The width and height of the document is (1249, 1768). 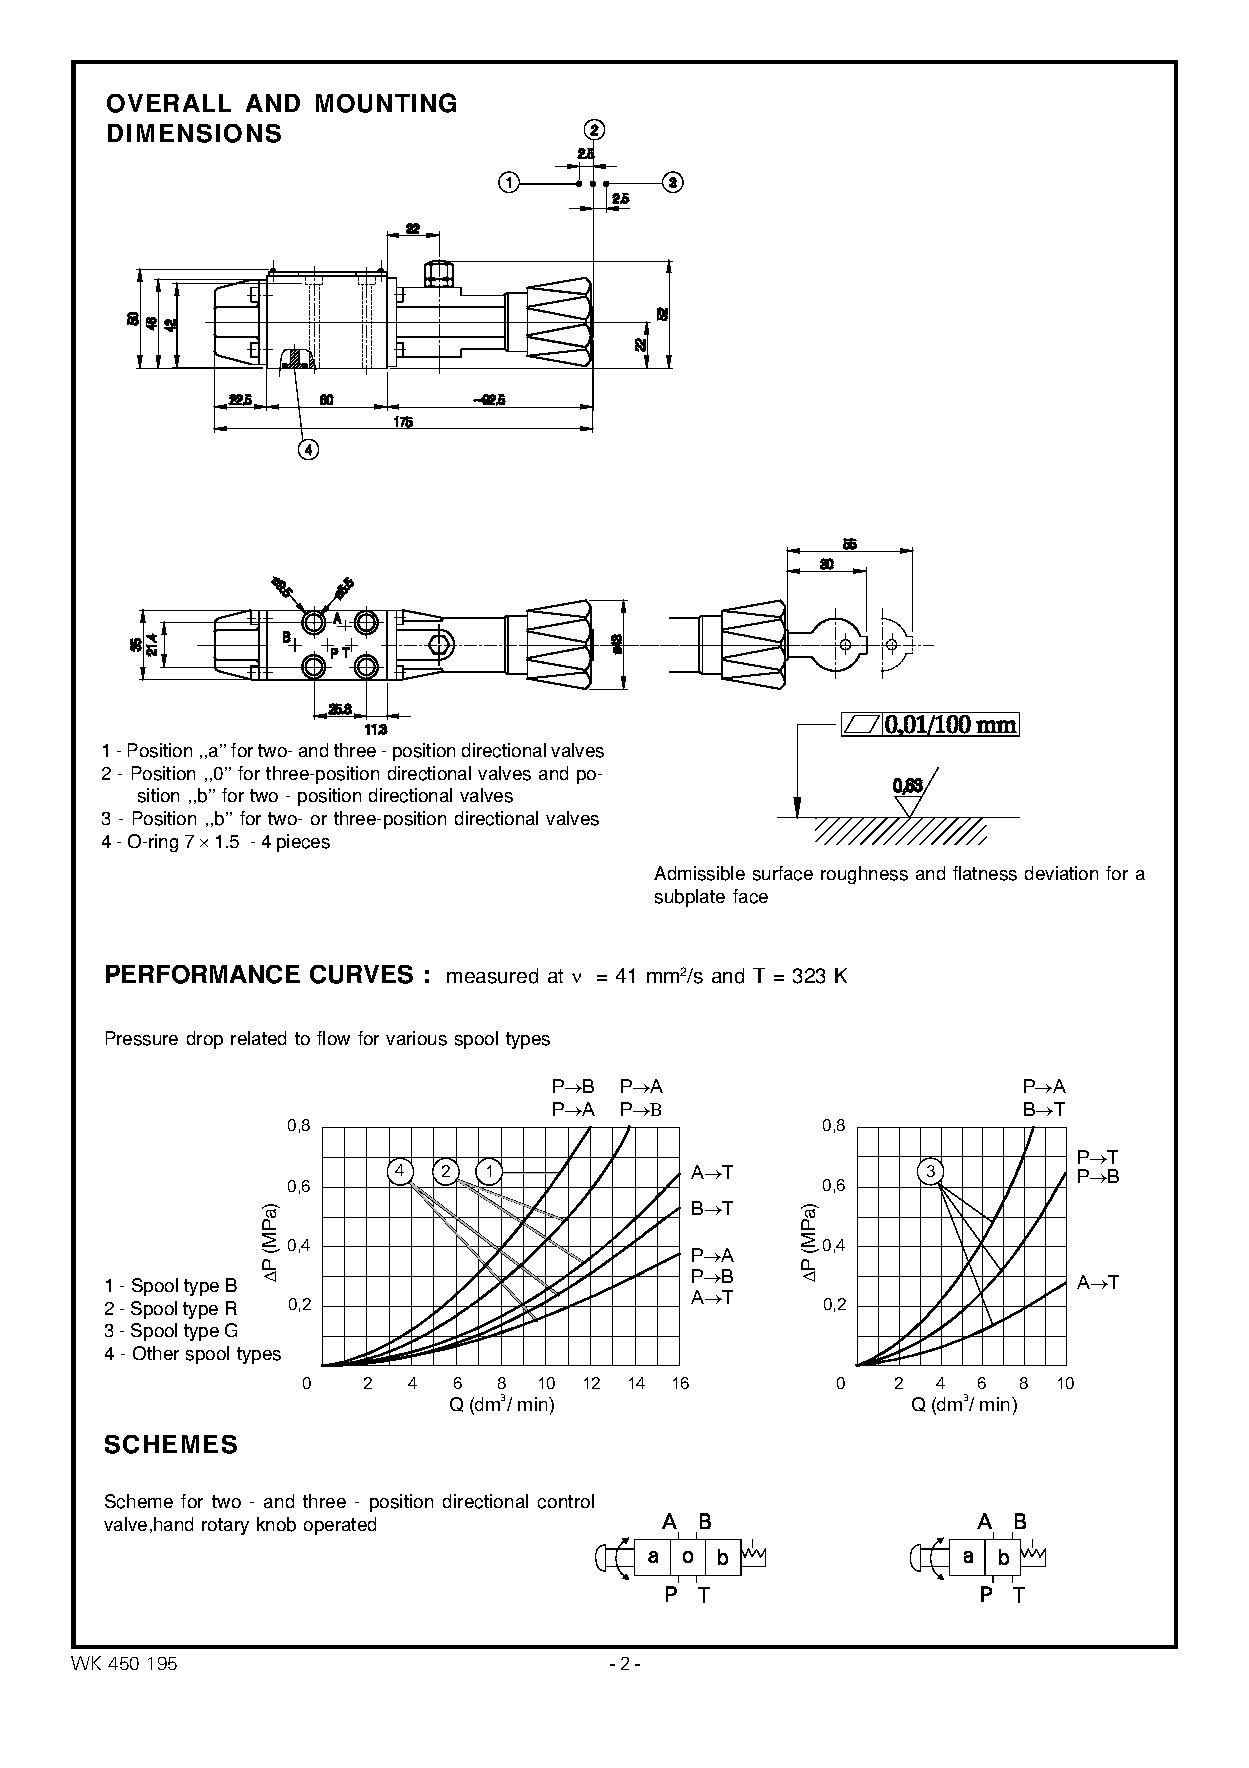 I want to click on related, so click(x=258, y=1038).
